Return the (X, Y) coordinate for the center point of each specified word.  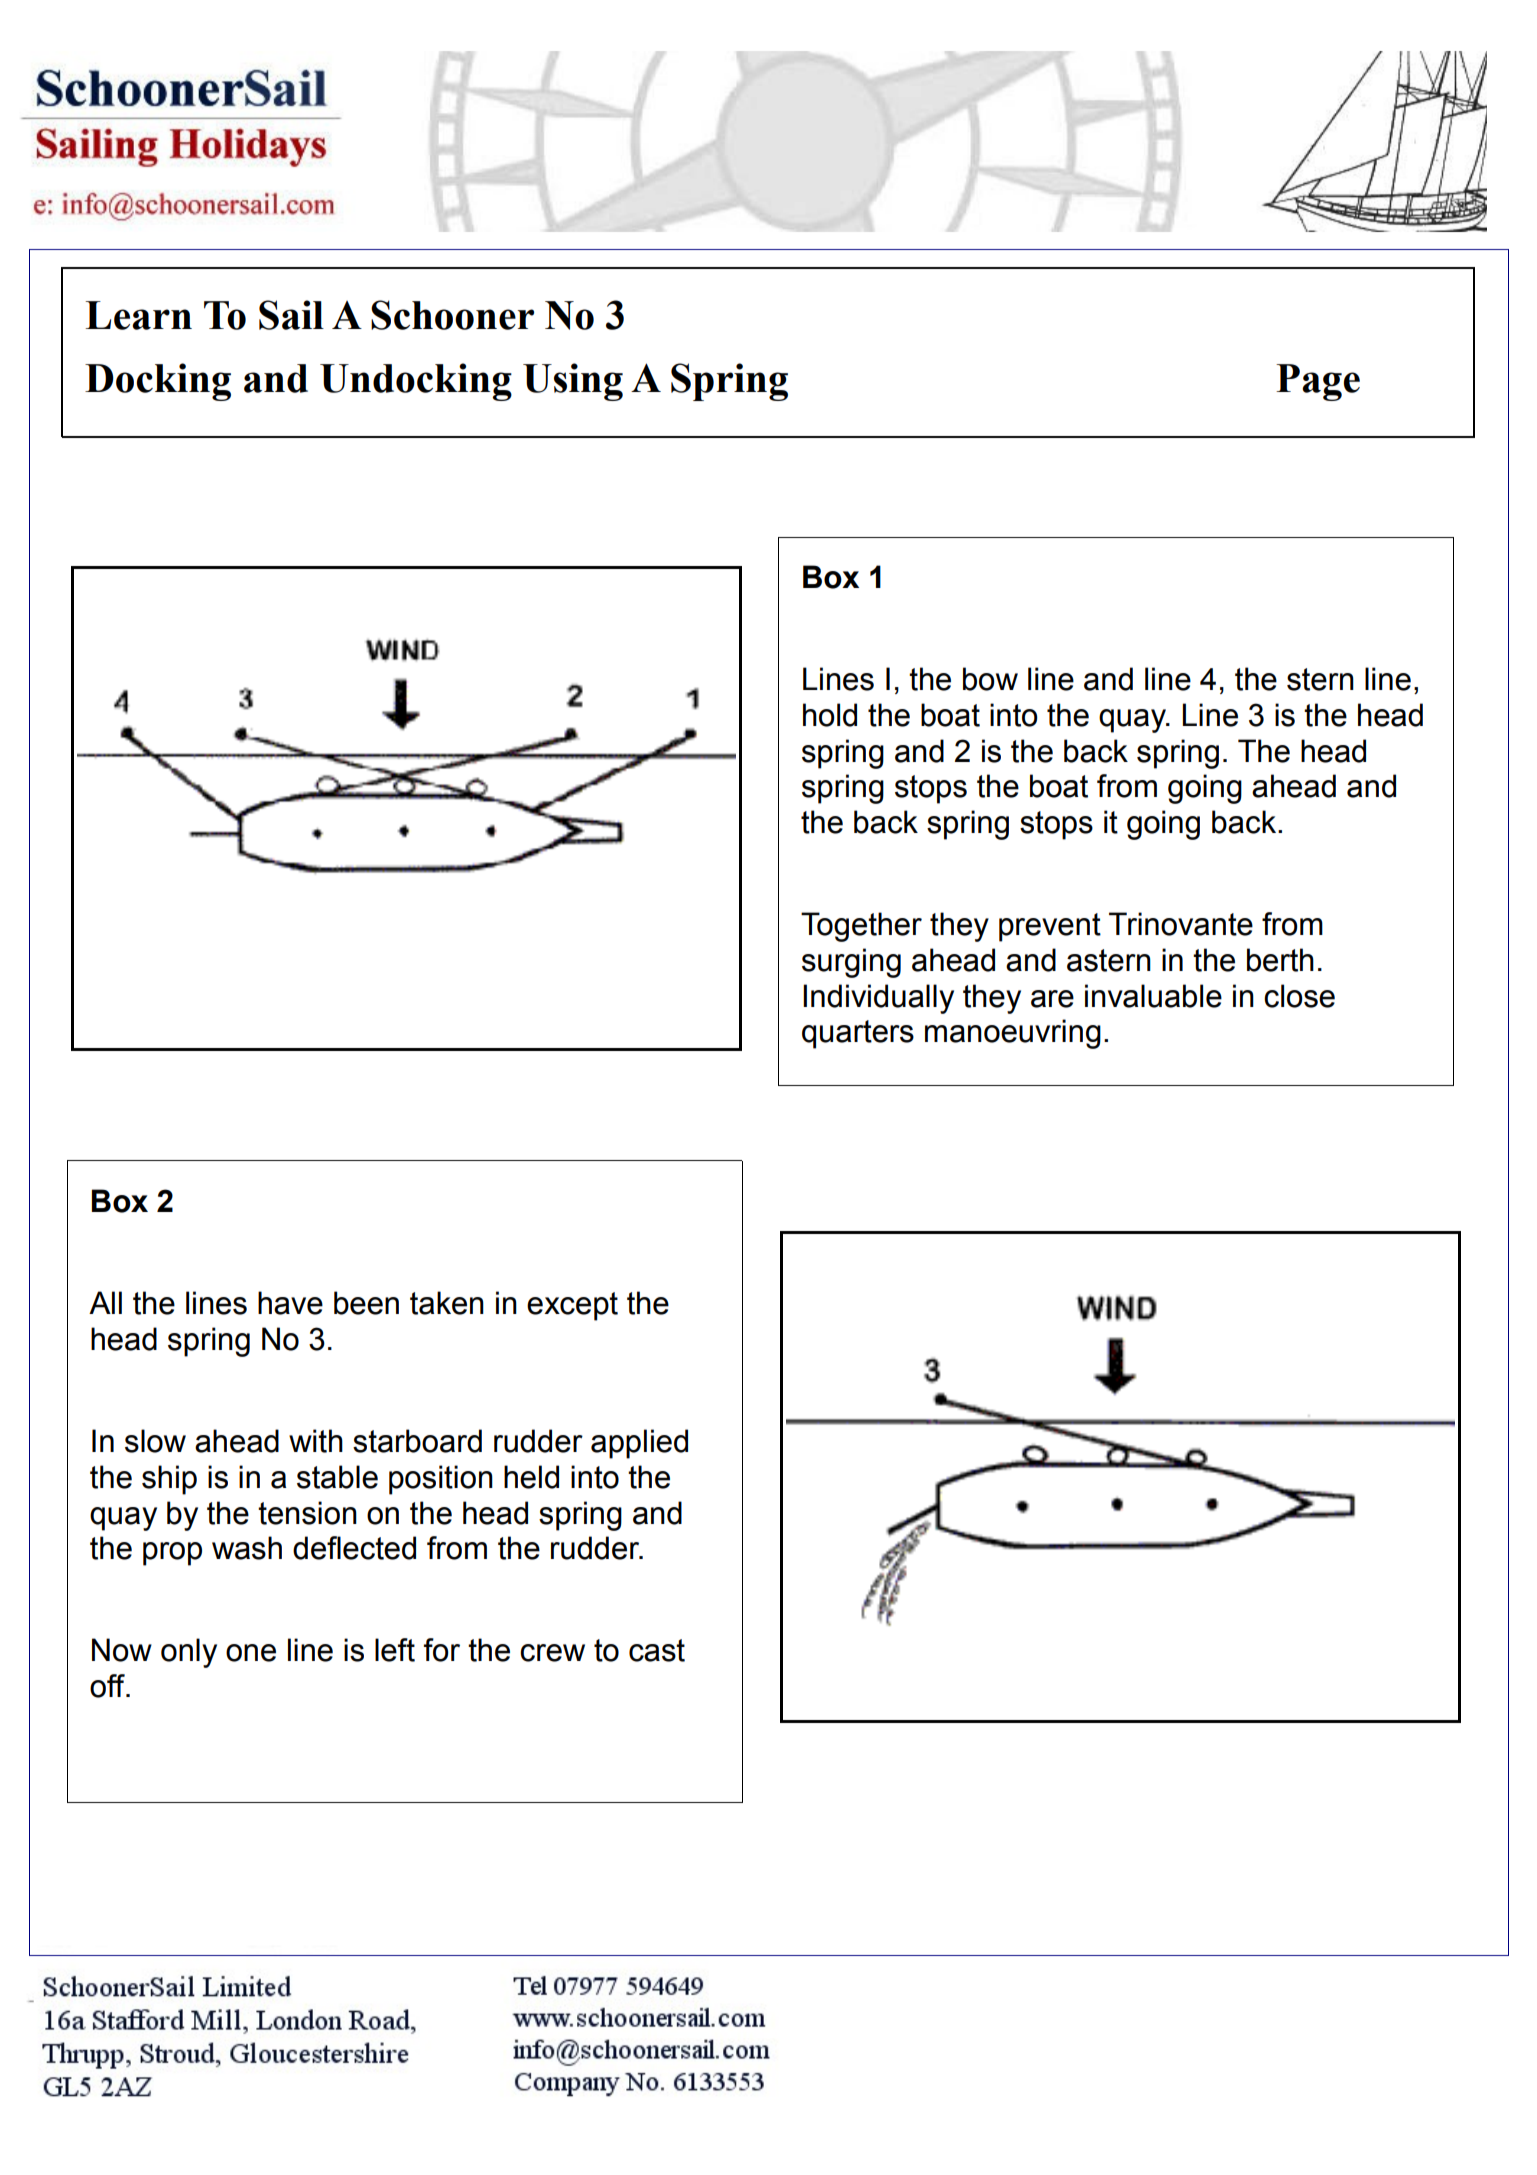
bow (990, 679)
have (290, 1303)
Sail (291, 315)
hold (830, 715)
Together (861, 927)
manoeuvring (1013, 1034)
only (189, 1653)
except (572, 1306)
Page (1318, 382)
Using (573, 382)
